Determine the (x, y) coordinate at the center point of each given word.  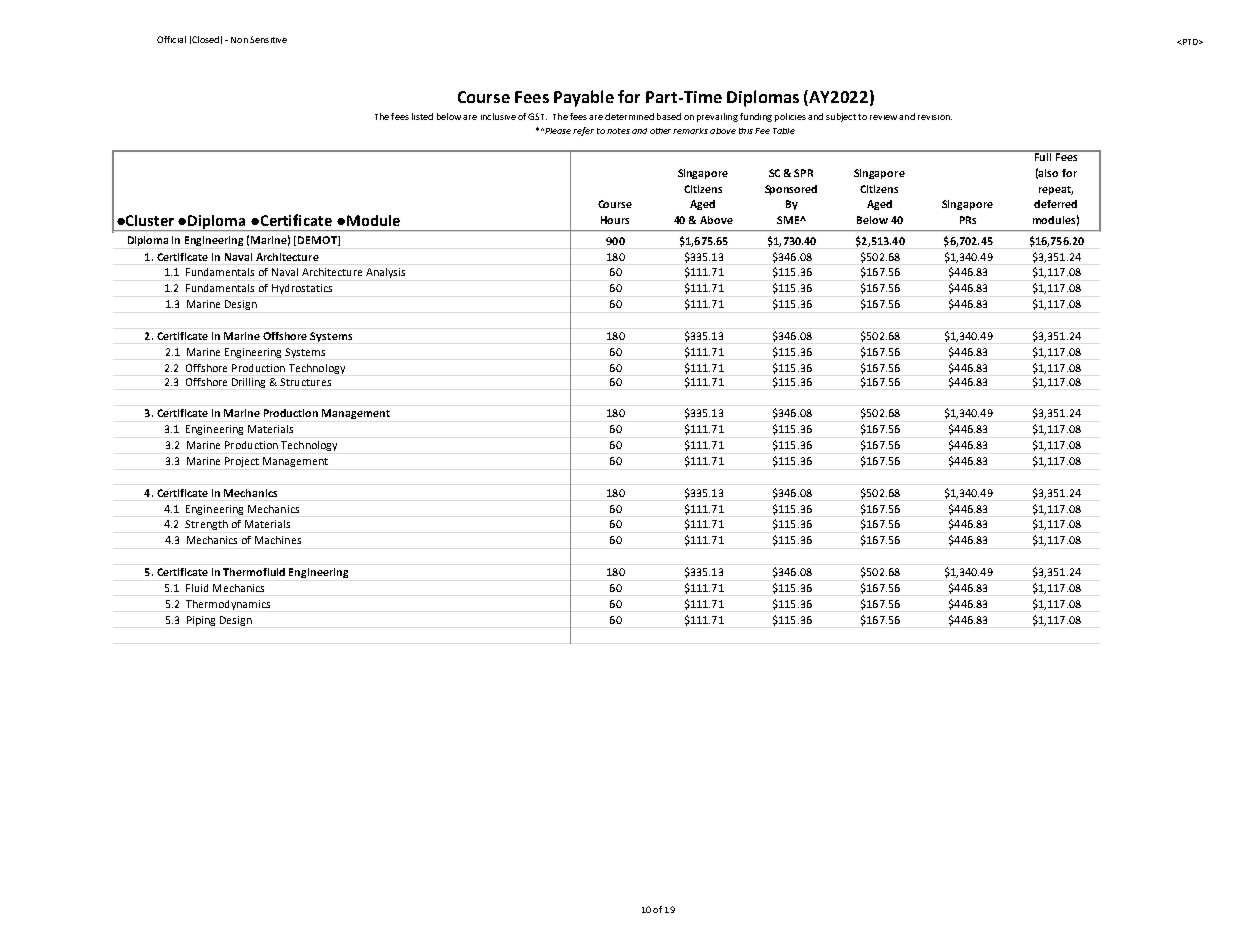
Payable (584, 98)
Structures (305, 382)
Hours (615, 220)
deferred (1055, 204)
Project (242, 462)
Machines (278, 540)
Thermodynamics (228, 605)
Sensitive (268, 39)
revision (935, 117)
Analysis (385, 273)
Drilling (248, 383)
